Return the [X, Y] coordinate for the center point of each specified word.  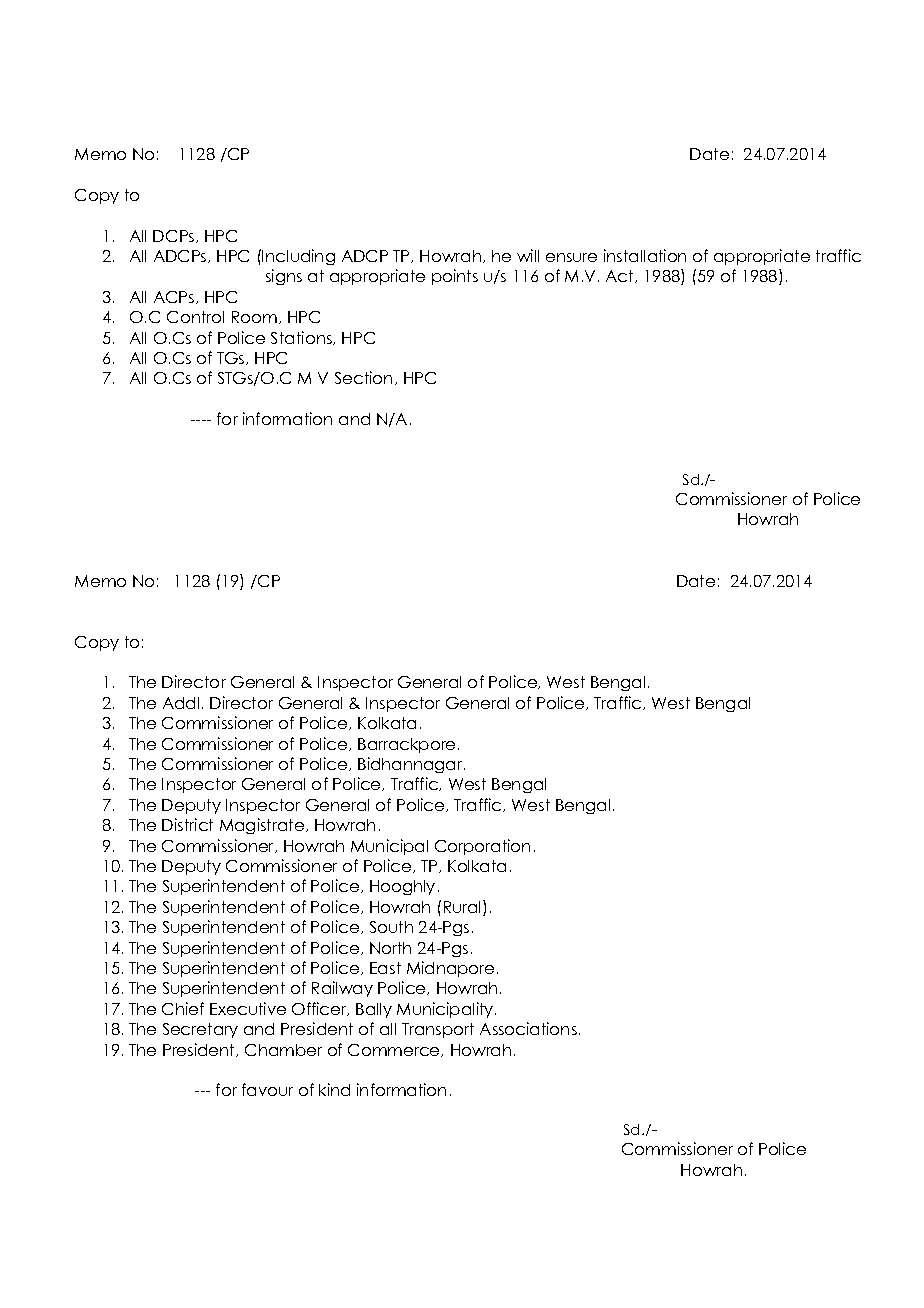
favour [267, 1089]
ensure [571, 257]
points [455, 277]
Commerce [395, 1050]
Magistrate [263, 826]
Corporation [482, 847]
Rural [464, 908]
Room [254, 317]
